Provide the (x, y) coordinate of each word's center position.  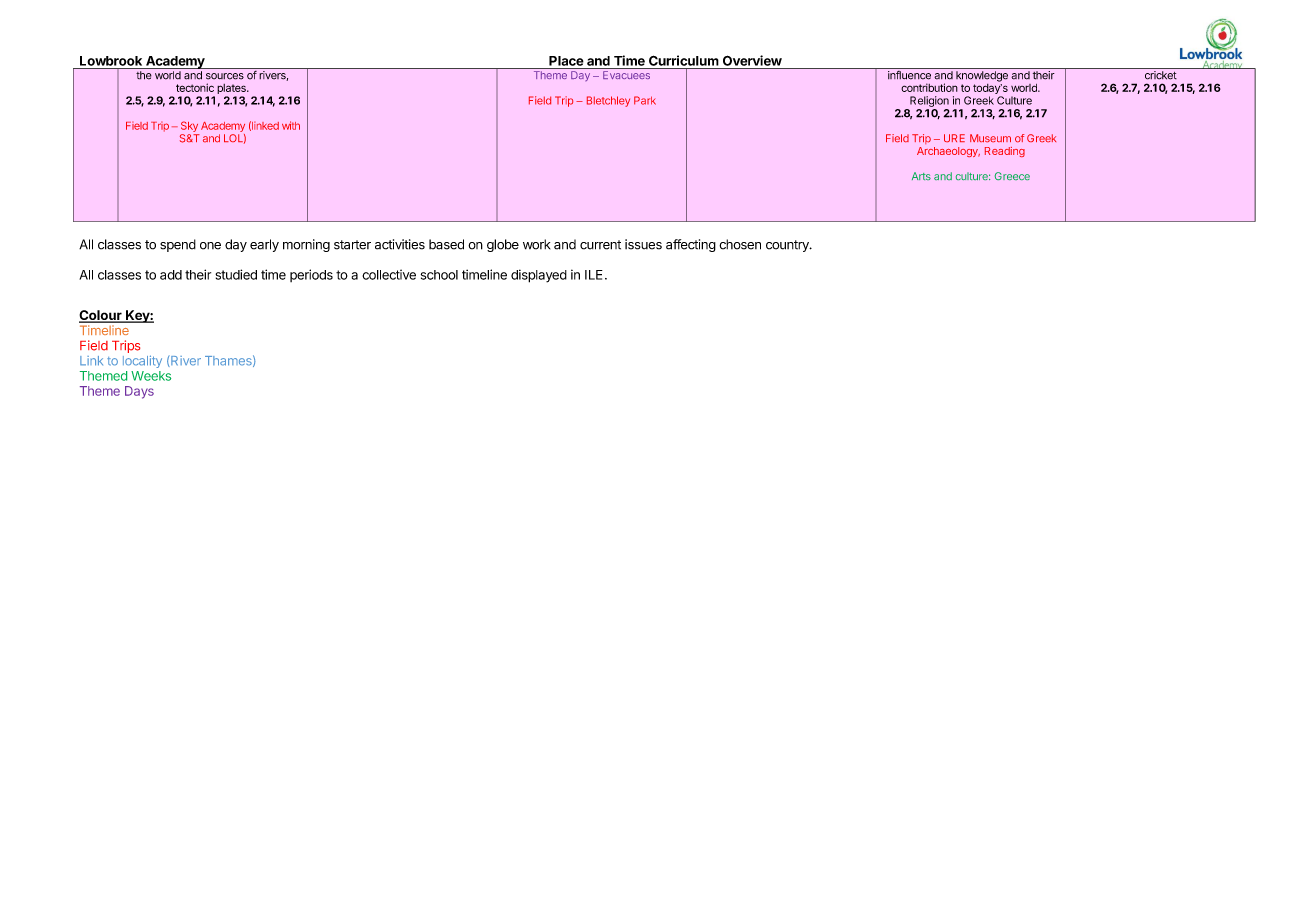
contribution (929, 87)
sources (225, 76)
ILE (594, 275)
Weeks (151, 376)
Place (566, 61)
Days (139, 392)
